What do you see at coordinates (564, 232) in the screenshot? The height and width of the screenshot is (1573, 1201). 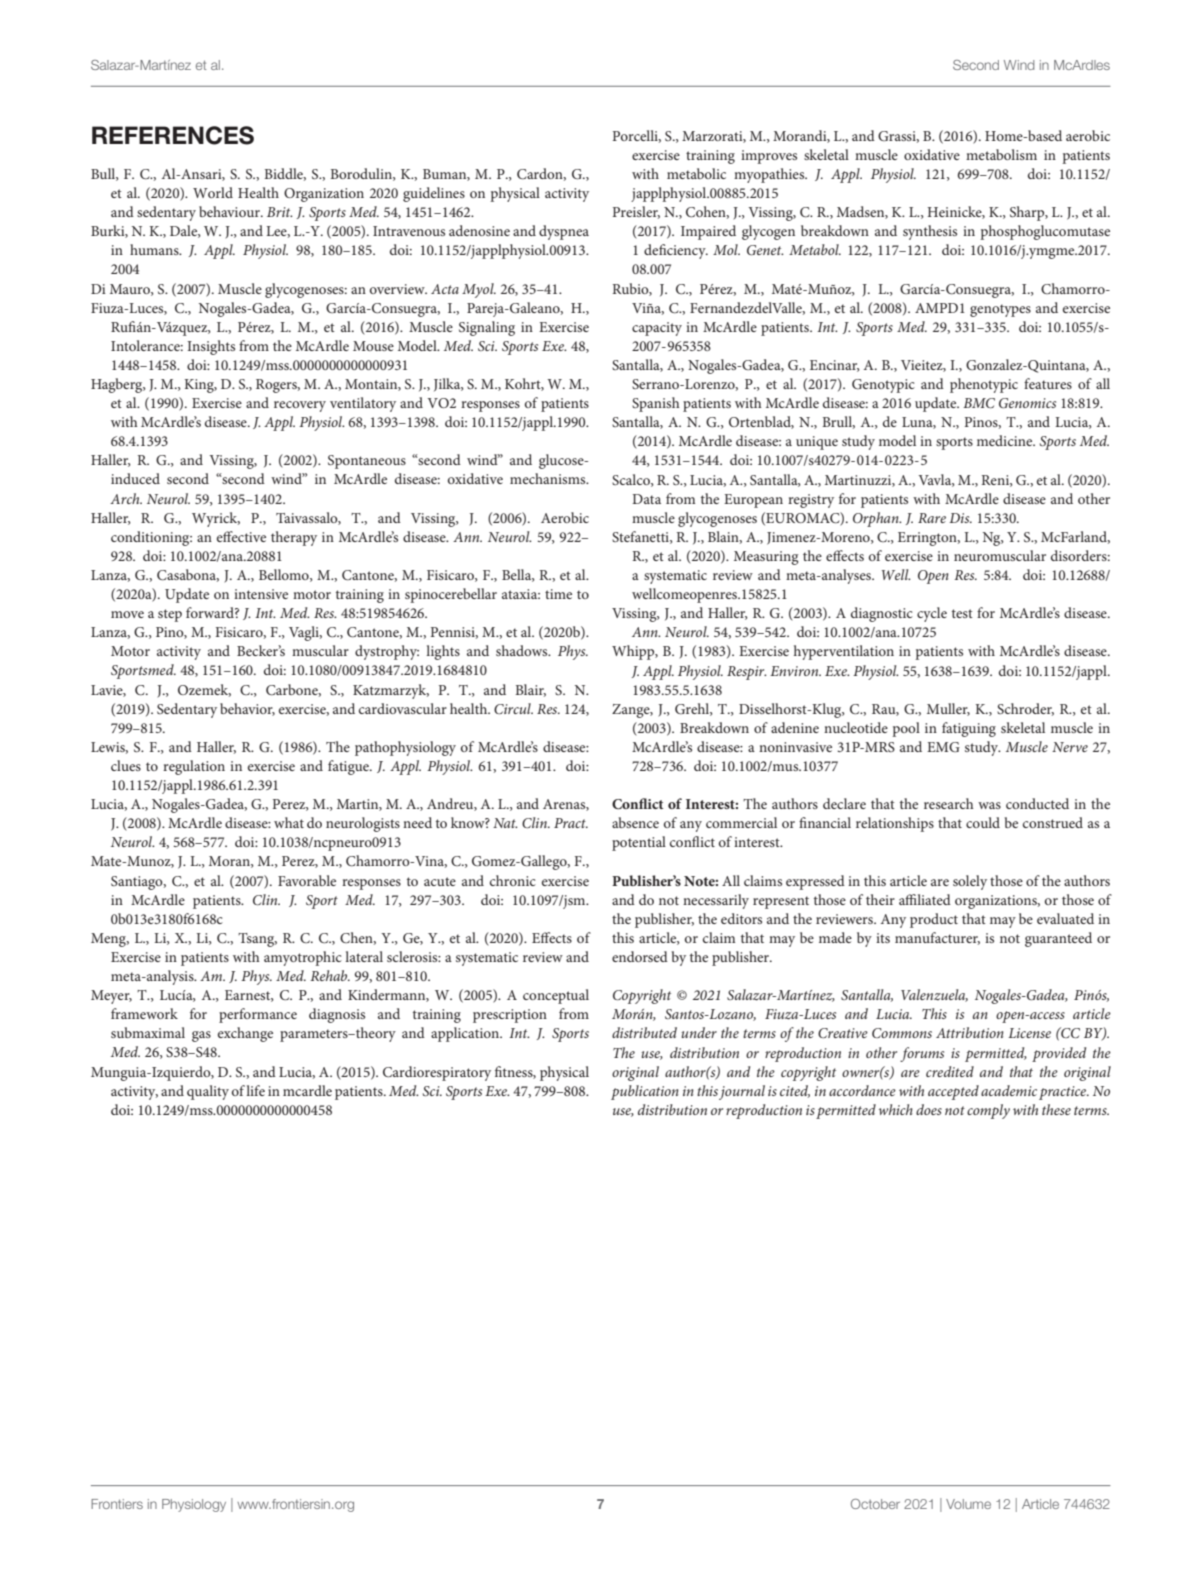 I see `dyspnea` at bounding box center [564, 232].
